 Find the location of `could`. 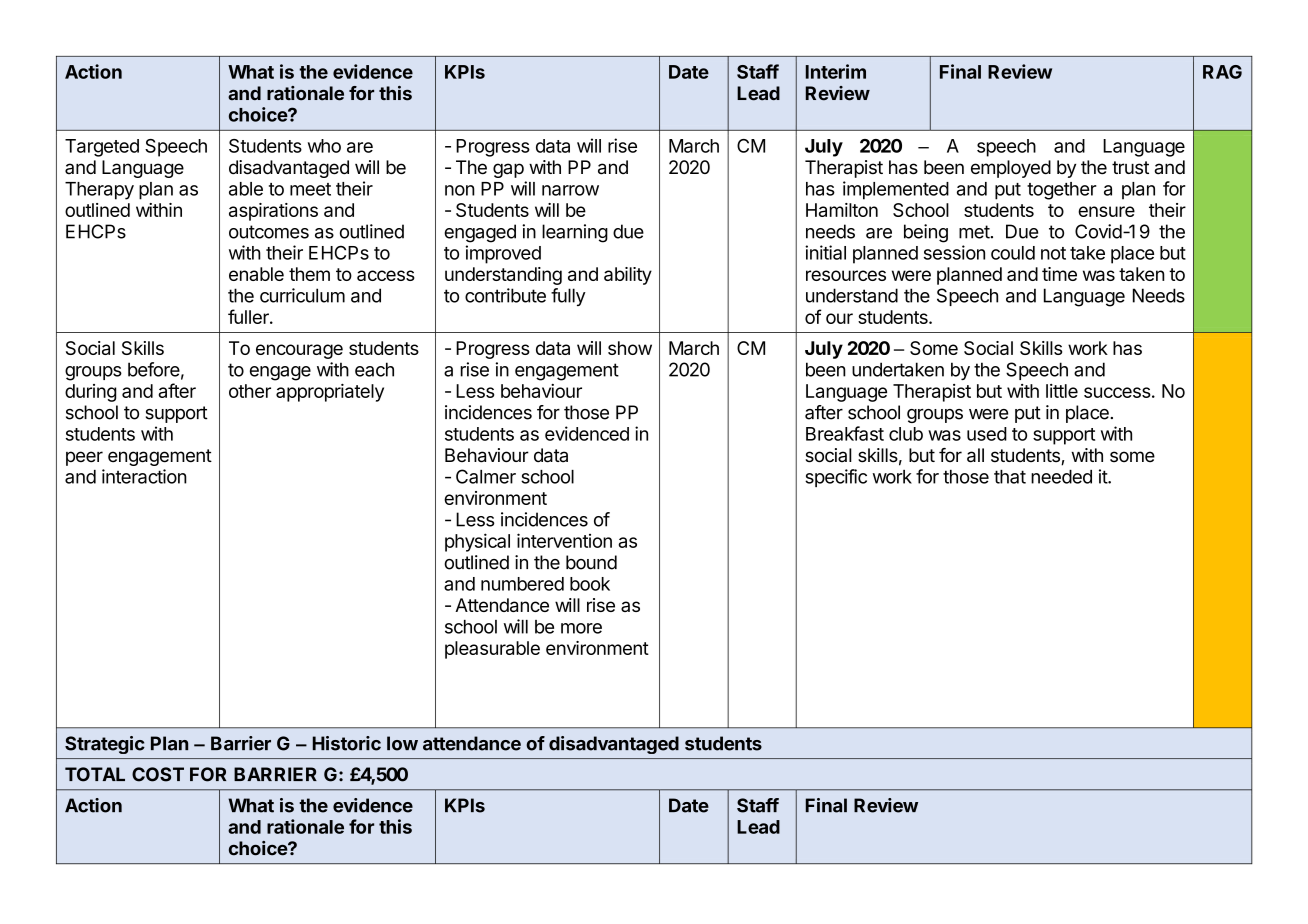

could is located at coordinates (1013, 253).
